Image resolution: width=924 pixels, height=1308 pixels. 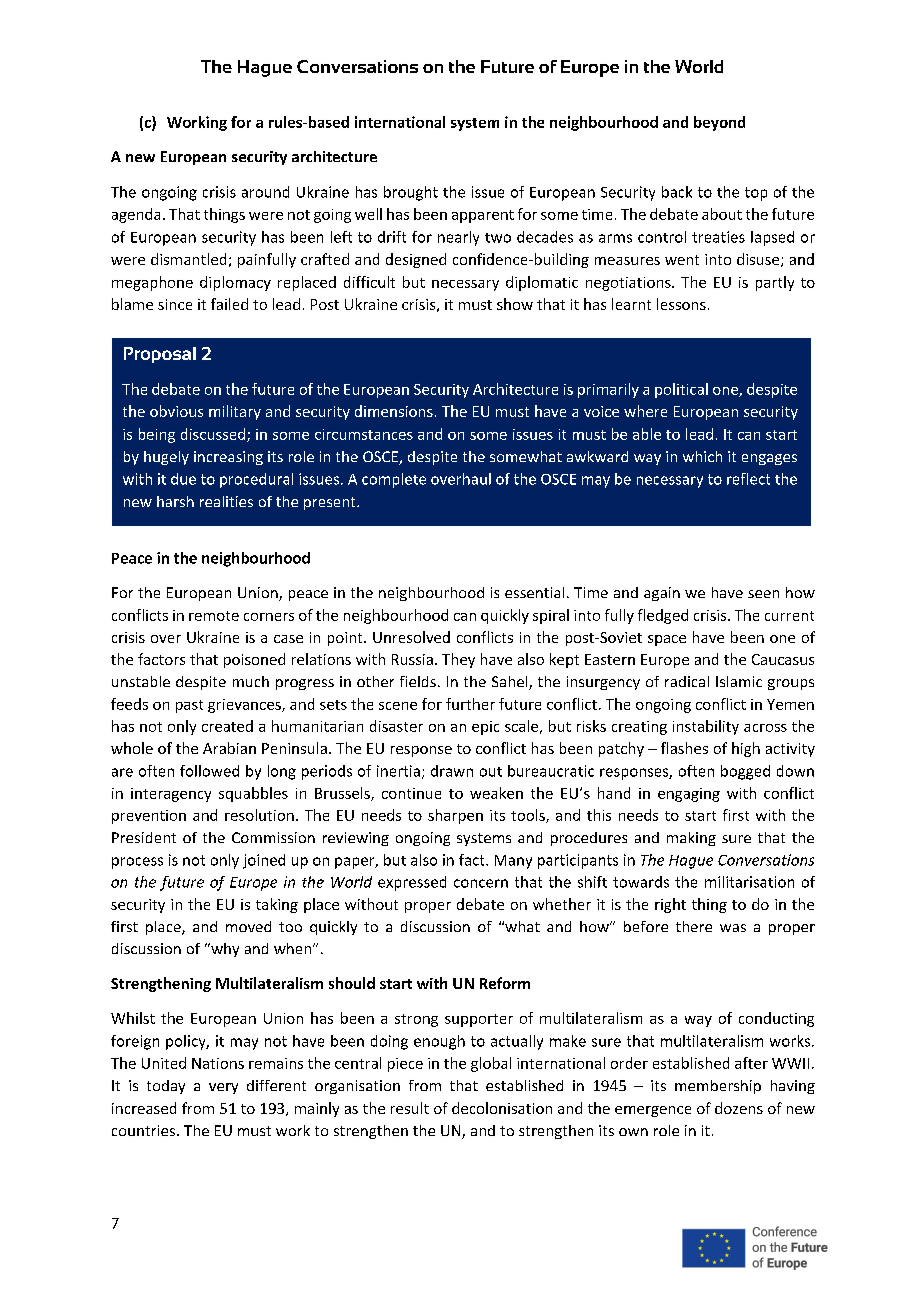 I want to click on They, so click(x=458, y=660).
